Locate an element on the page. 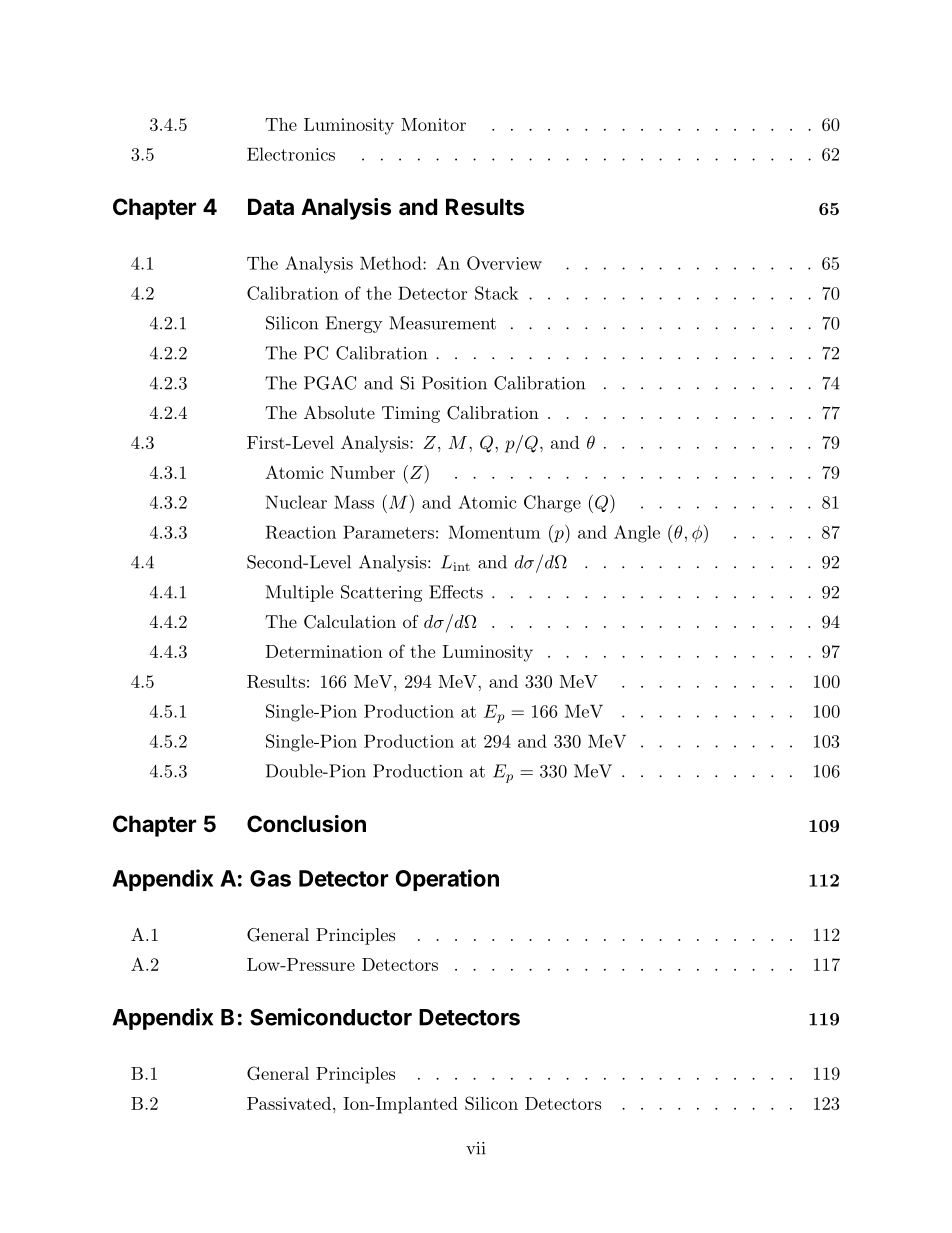 The height and width of the document is (1233, 952). vii is located at coordinates (476, 1148).
